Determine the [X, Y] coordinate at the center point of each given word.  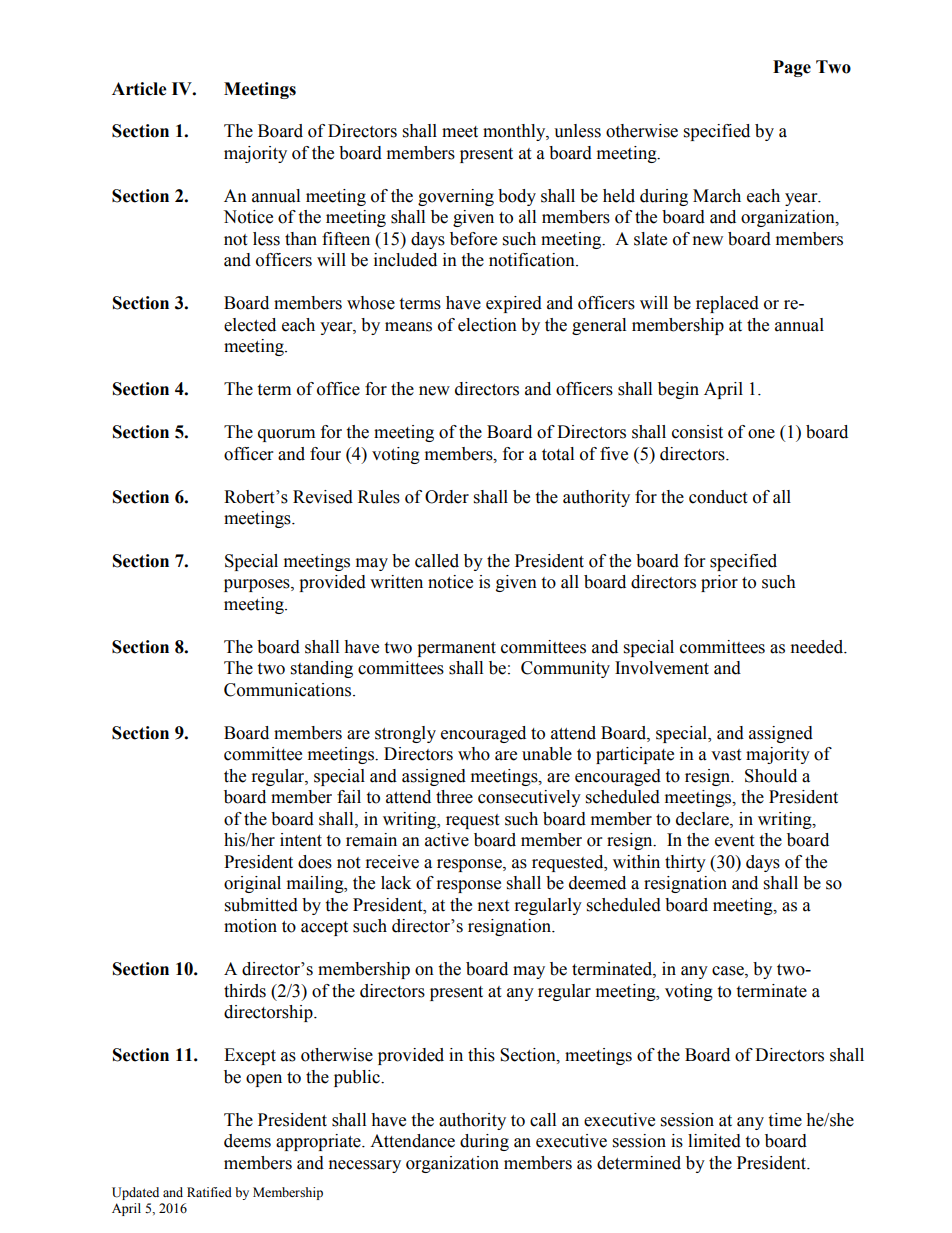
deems [247, 1141]
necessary [365, 1166]
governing [456, 197]
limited [714, 1141]
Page [792, 68]
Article [139, 89]
